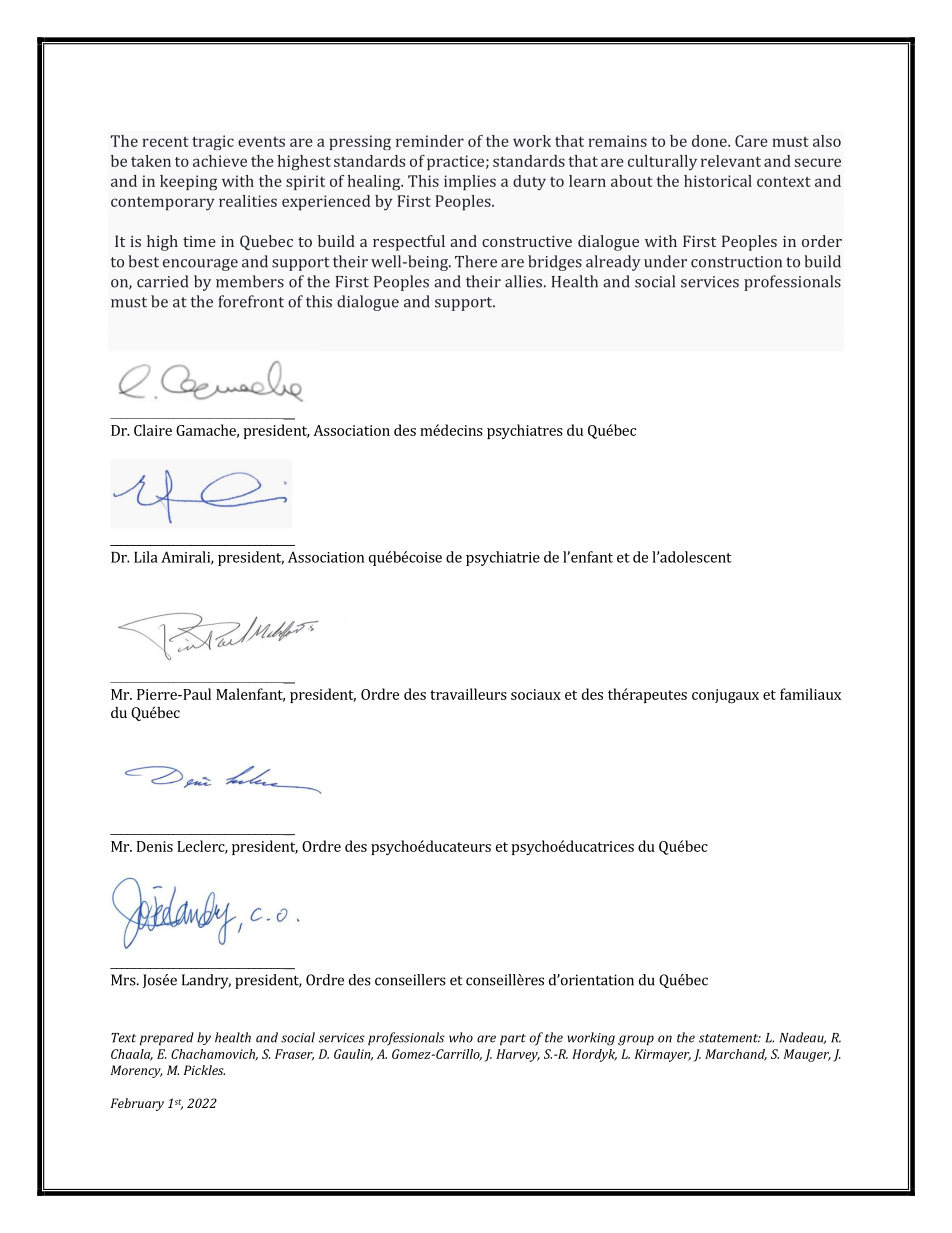  What do you see at coordinates (153, 430) in the screenshot?
I see `Claire` at bounding box center [153, 430].
